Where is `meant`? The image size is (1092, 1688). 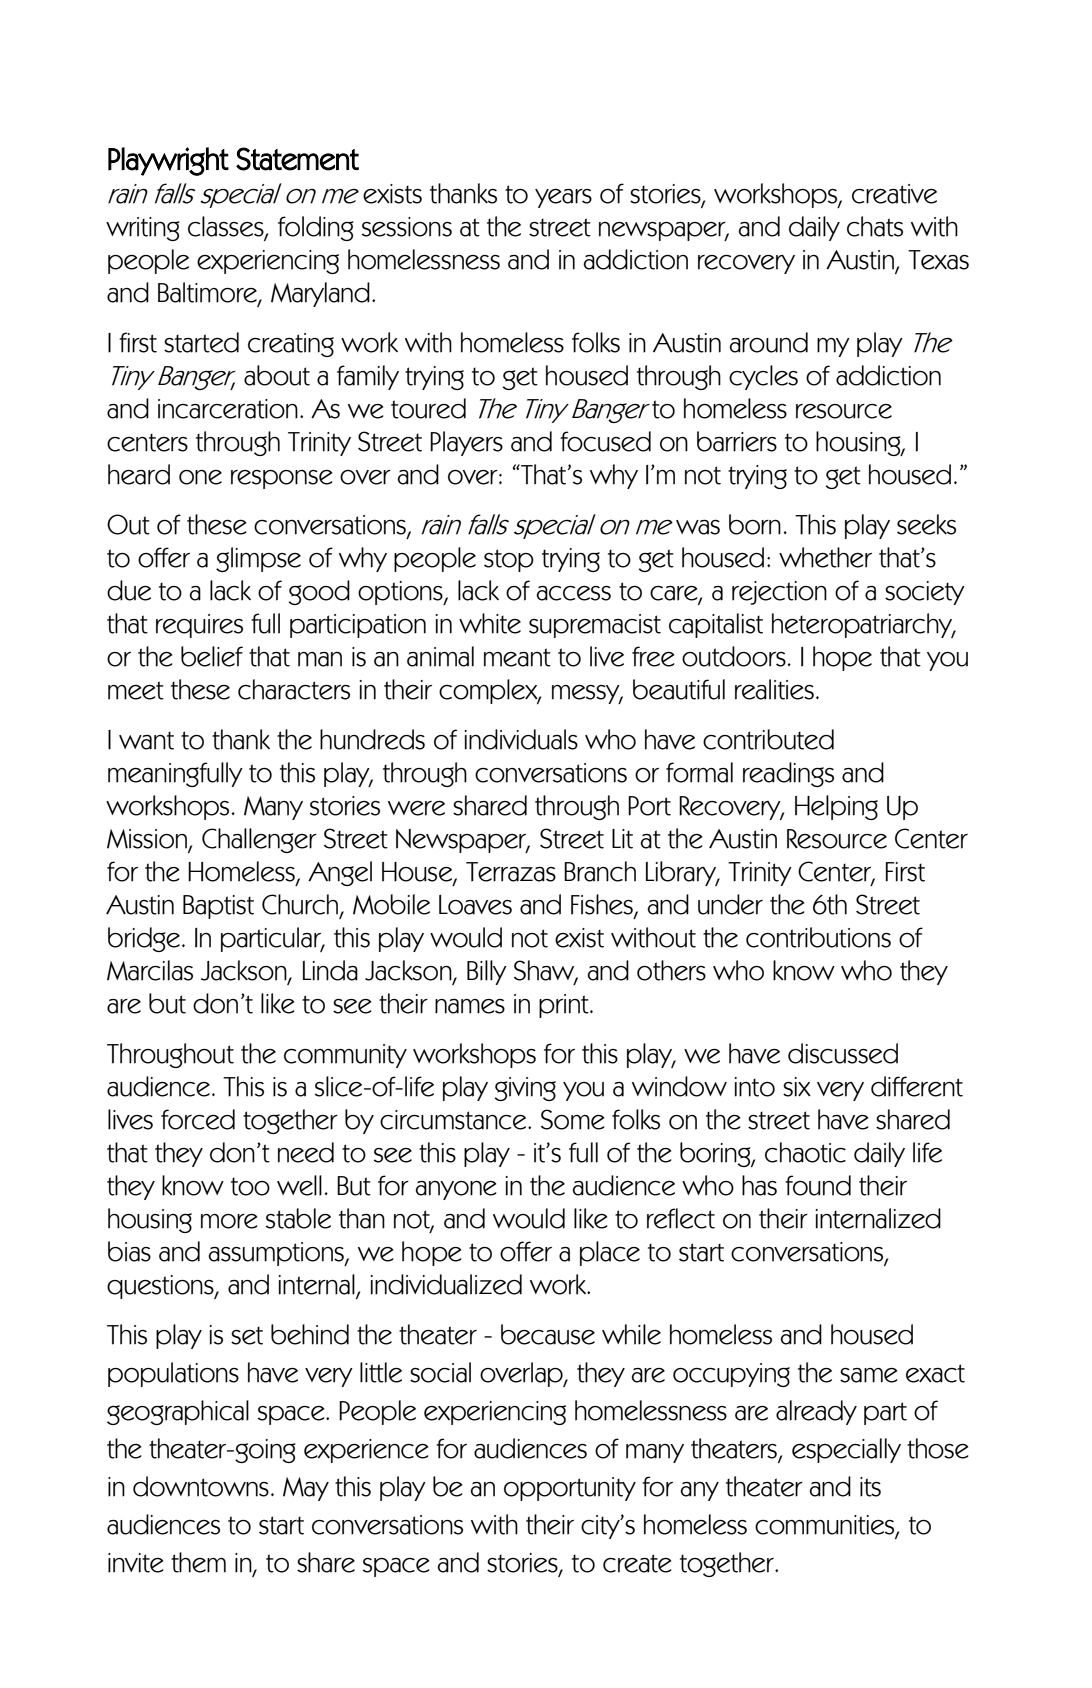
meant is located at coordinates (517, 657).
